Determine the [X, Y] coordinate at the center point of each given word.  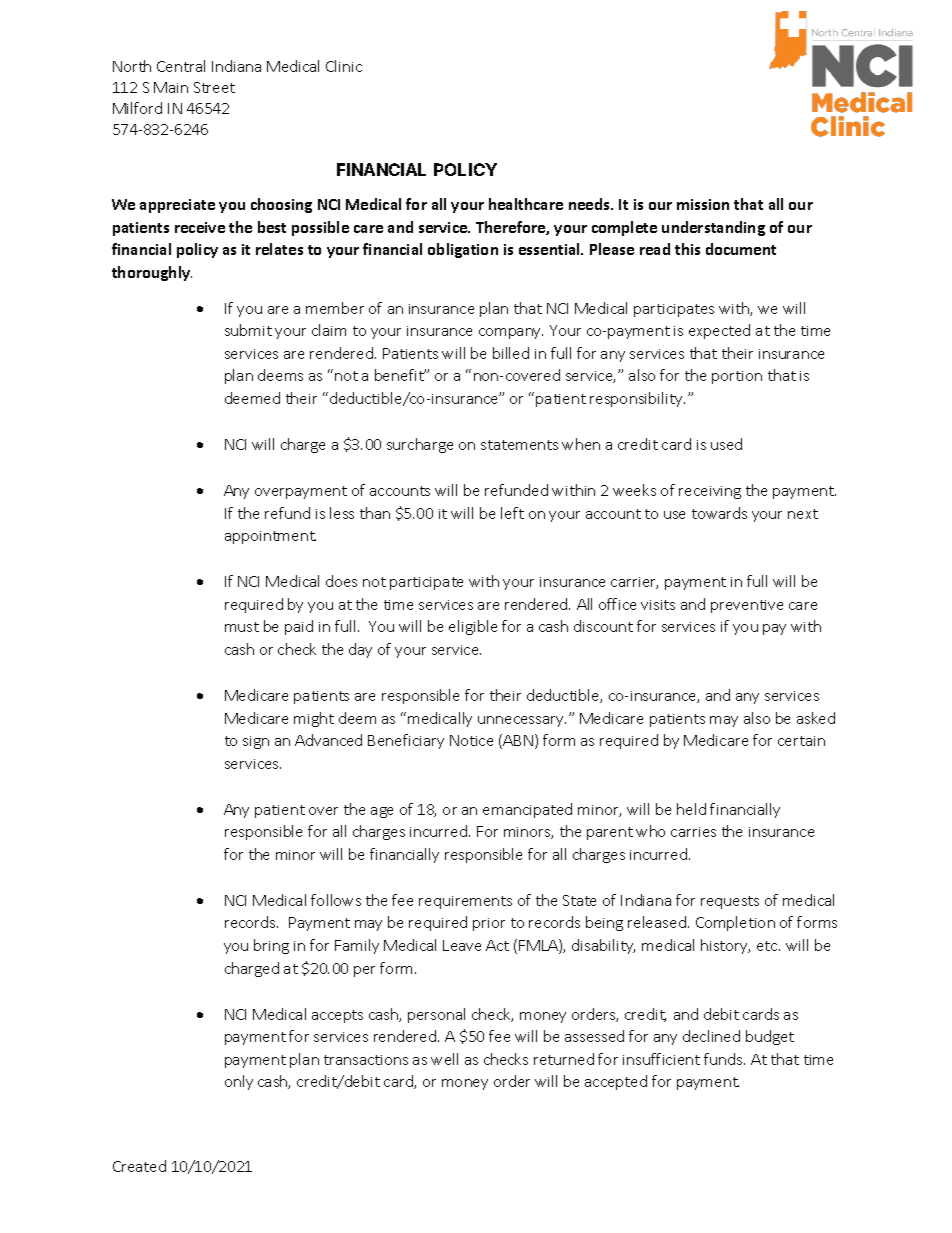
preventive [747, 606]
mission [703, 204]
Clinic [344, 66]
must [242, 627]
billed [511, 353]
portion [737, 377]
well [444, 1059]
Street [214, 87]
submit [248, 330]
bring [271, 946]
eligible [473, 627]
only [239, 1082]
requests [730, 902]
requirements [465, 902]
